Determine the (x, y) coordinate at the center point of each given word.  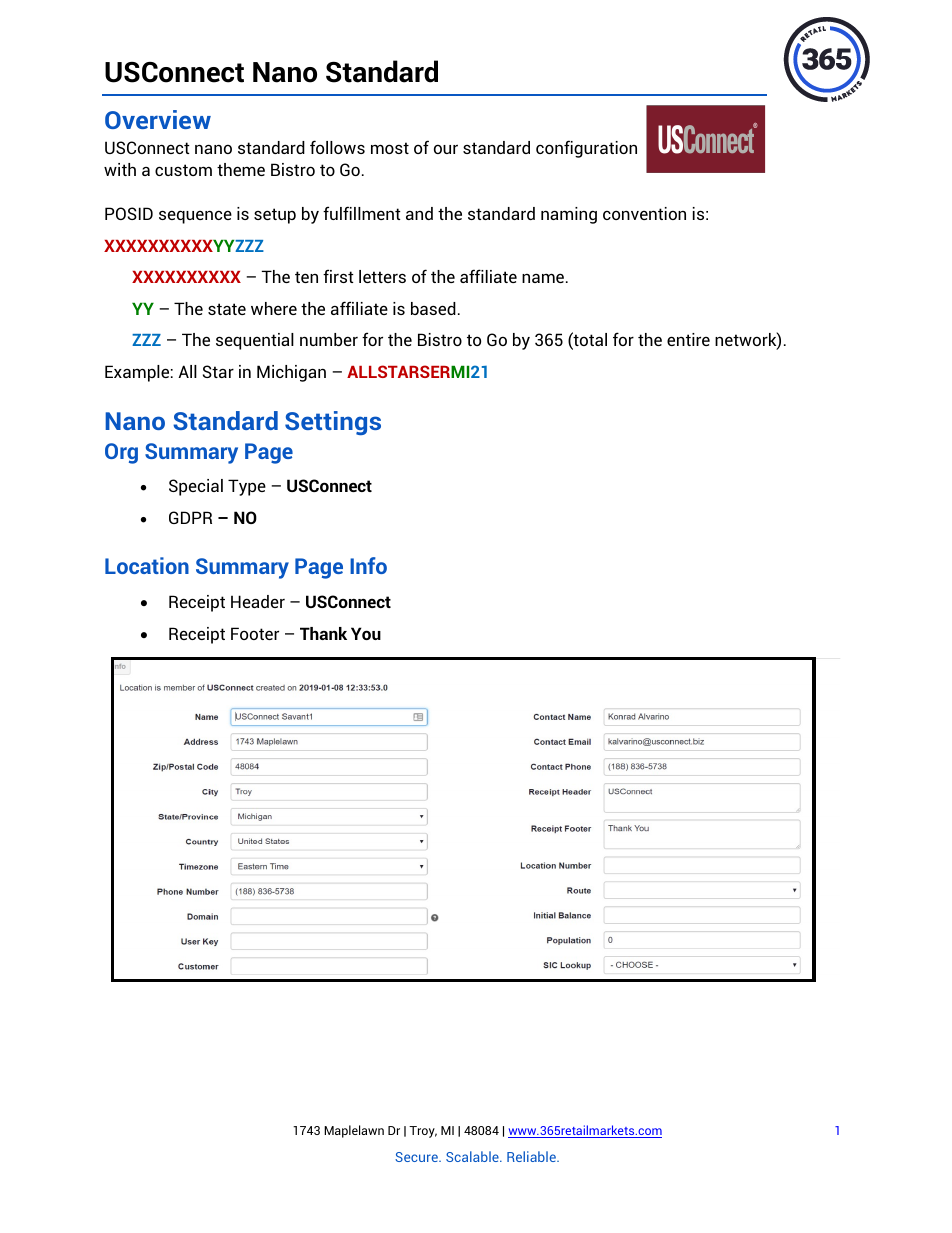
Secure (417, 1157)
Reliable (532, 1156)
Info (368, 565)
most (390, 148)
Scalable (473, 1156)
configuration (586, 149)
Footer (255, 633)
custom (183, 170)
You (366, 633)
